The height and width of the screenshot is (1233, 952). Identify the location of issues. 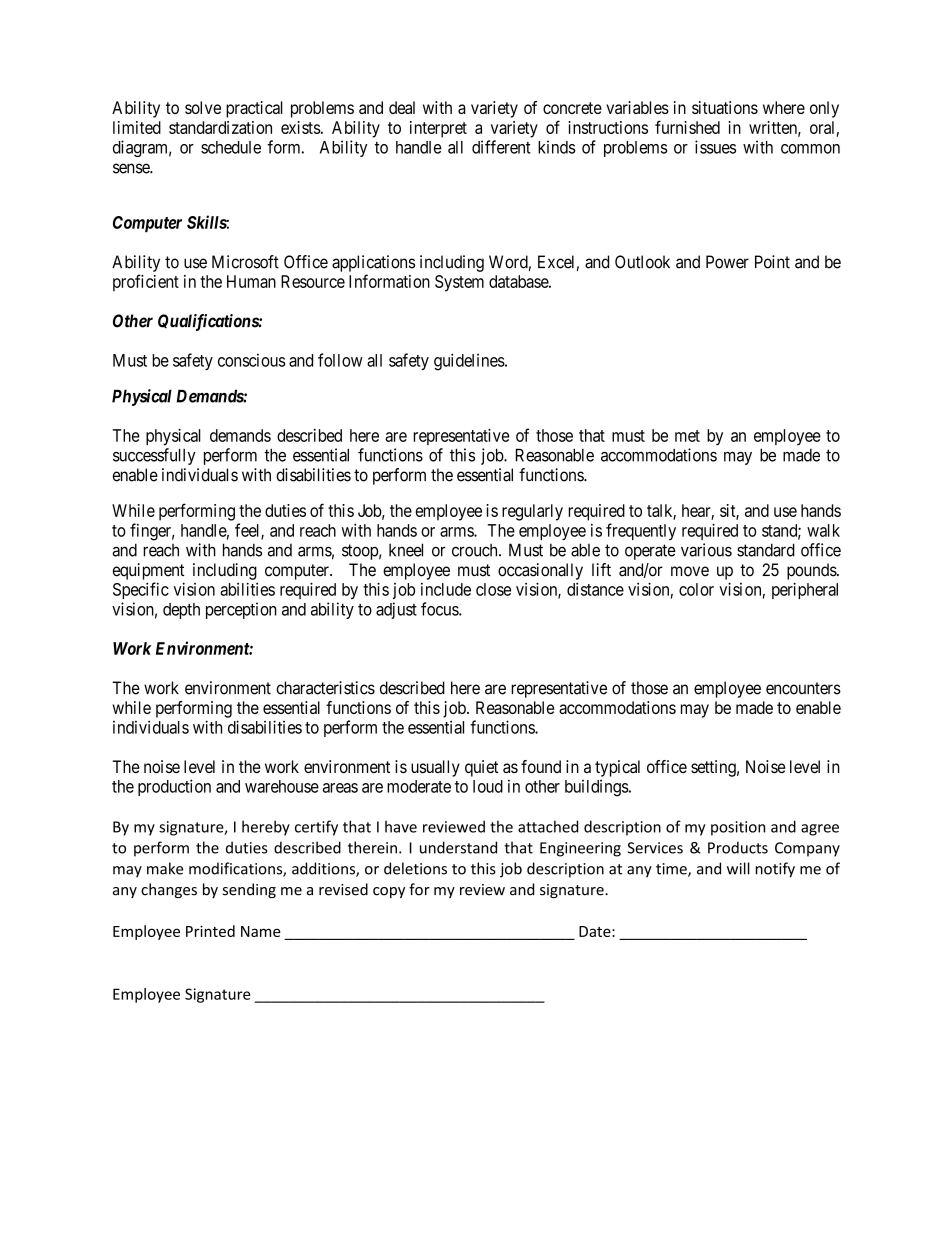
(715, 147).
